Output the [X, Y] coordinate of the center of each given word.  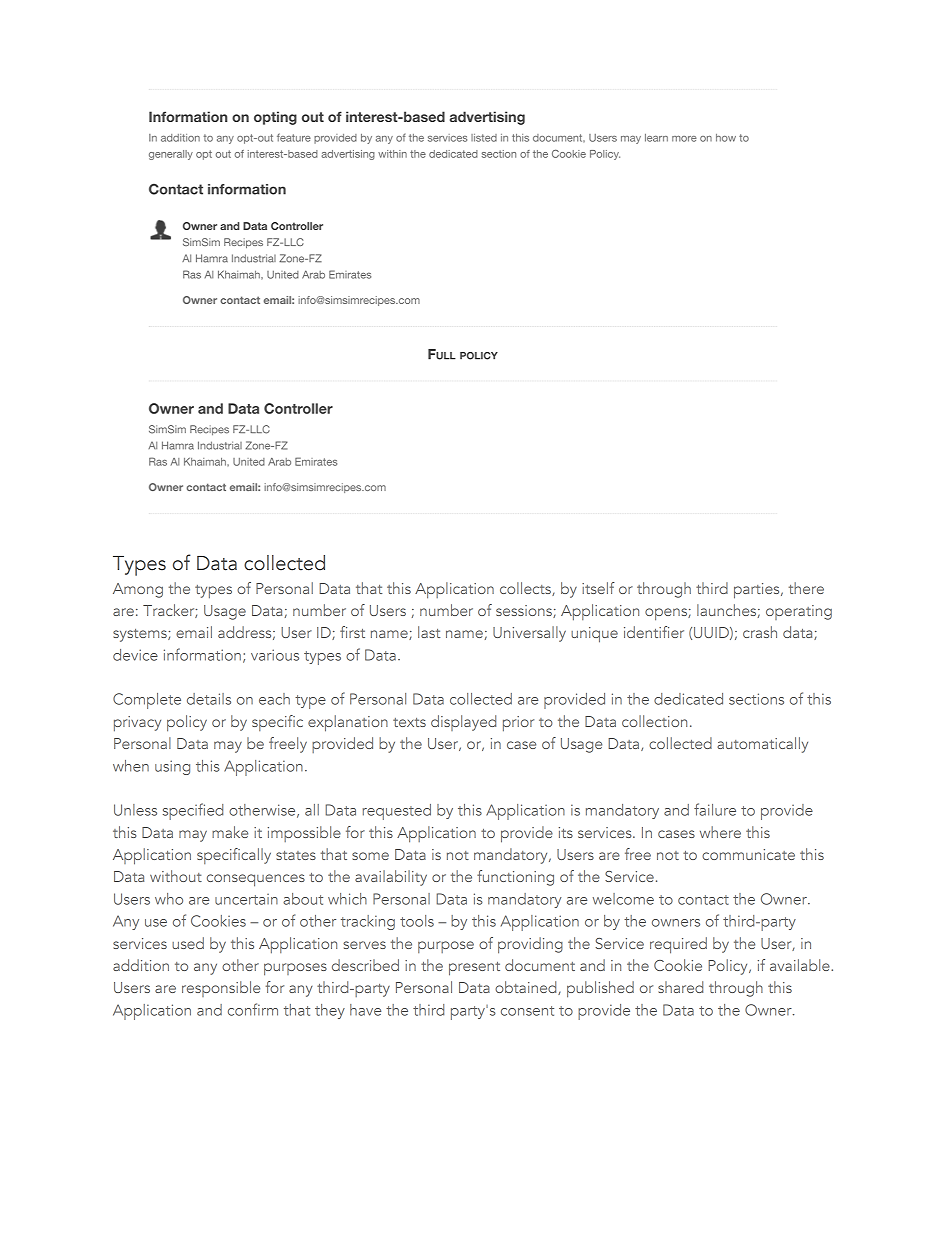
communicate [748, 854]
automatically [762, 745]
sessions [525, 611]
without [176, 876]
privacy [137, 724]
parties [758, 591]
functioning [515, 878]
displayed [463, 723]
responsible [221, 989]
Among [138, 590]
